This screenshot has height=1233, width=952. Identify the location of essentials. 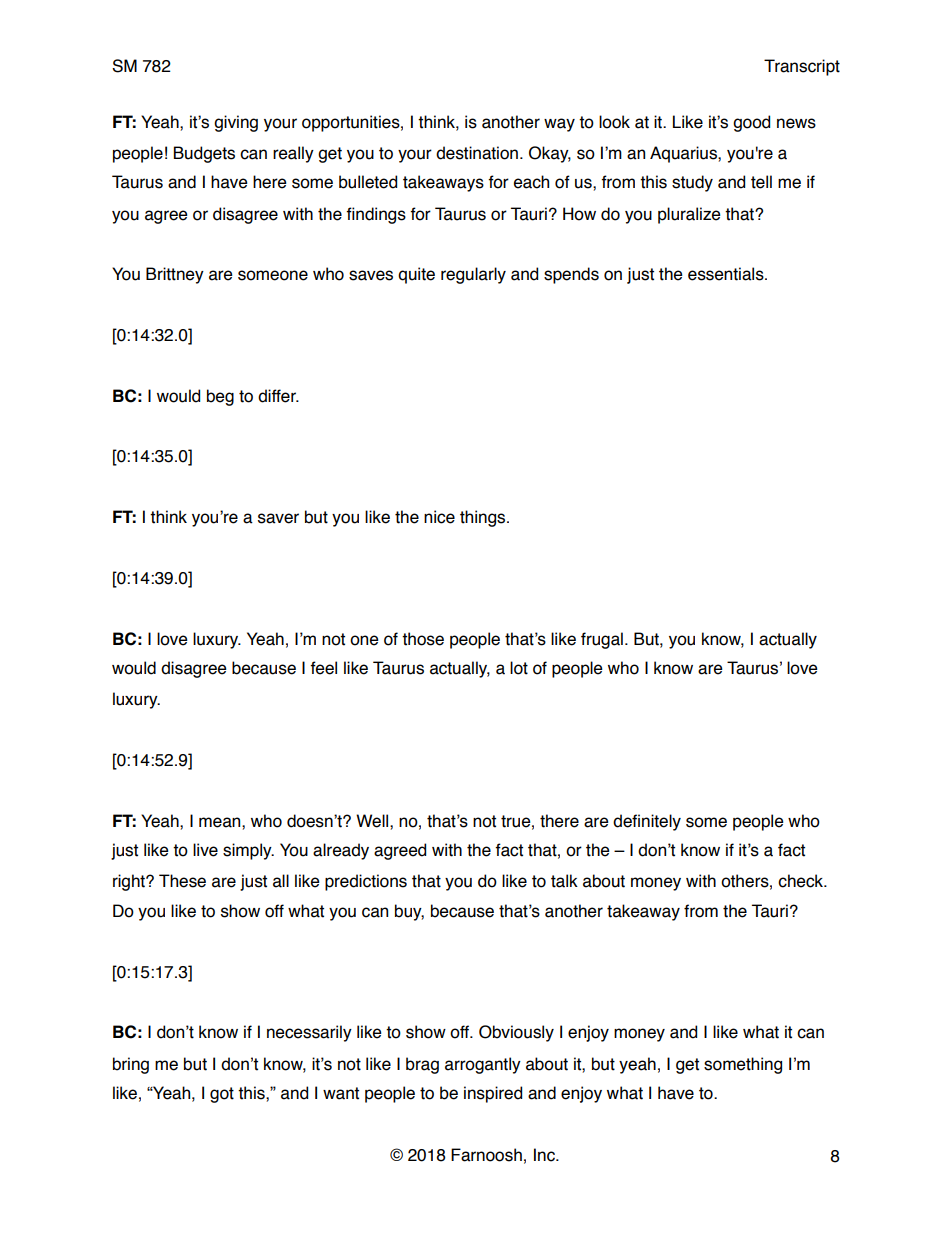
(727, 274).
